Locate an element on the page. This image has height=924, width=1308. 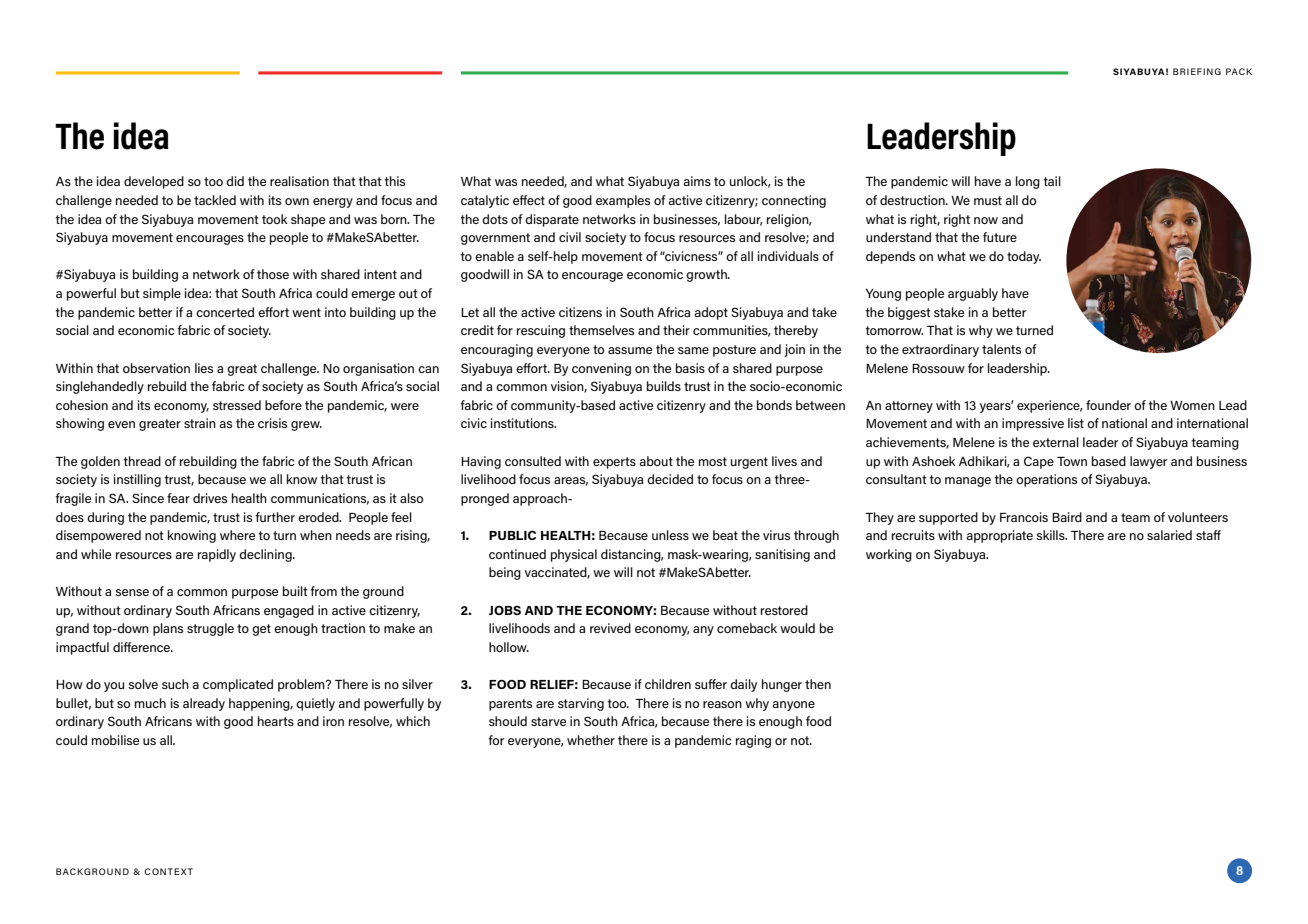
rapidly is located at coordinates (217, 555).
